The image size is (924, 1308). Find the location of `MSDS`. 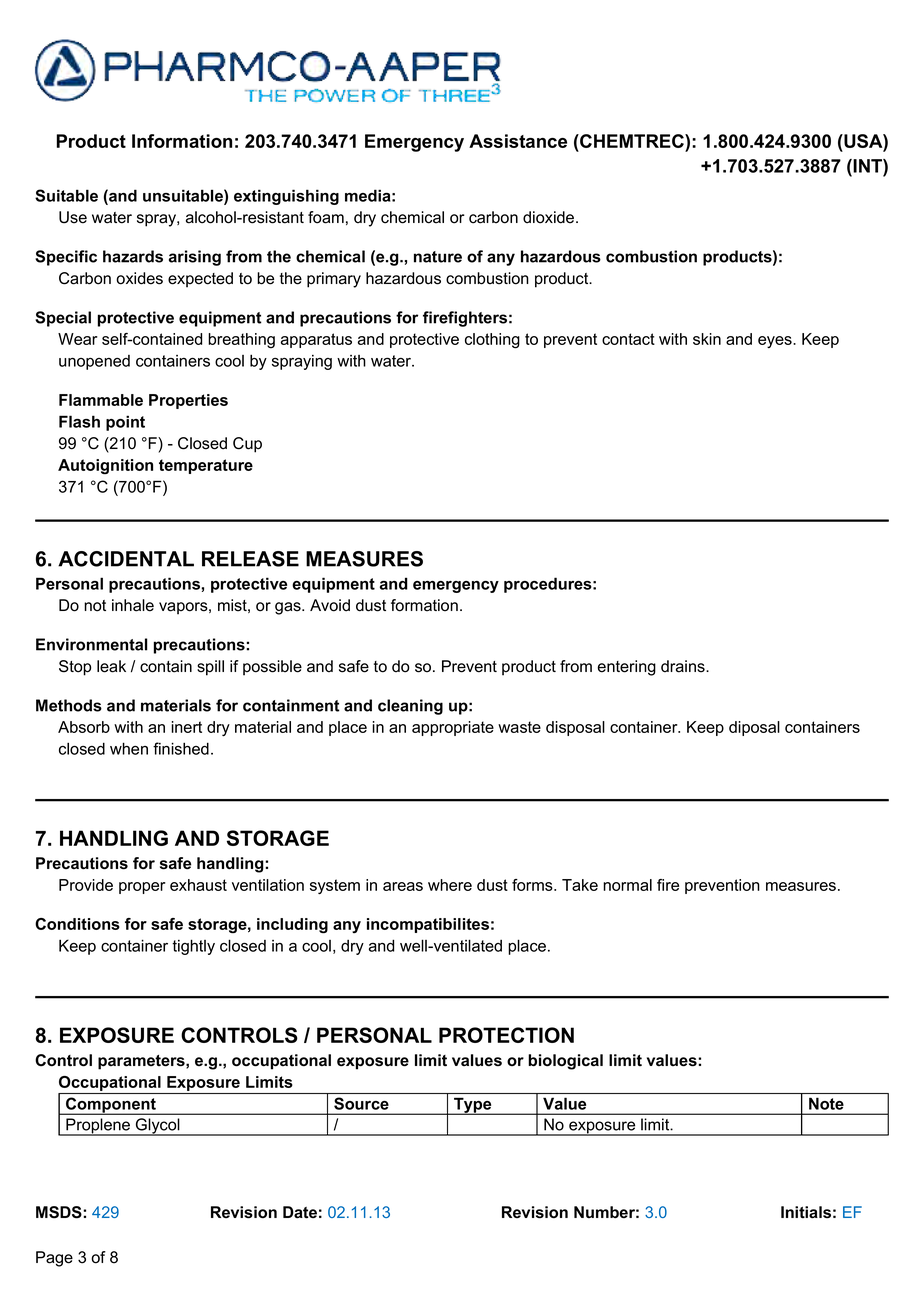

MSDS is located at coordinates (60, 1212).
